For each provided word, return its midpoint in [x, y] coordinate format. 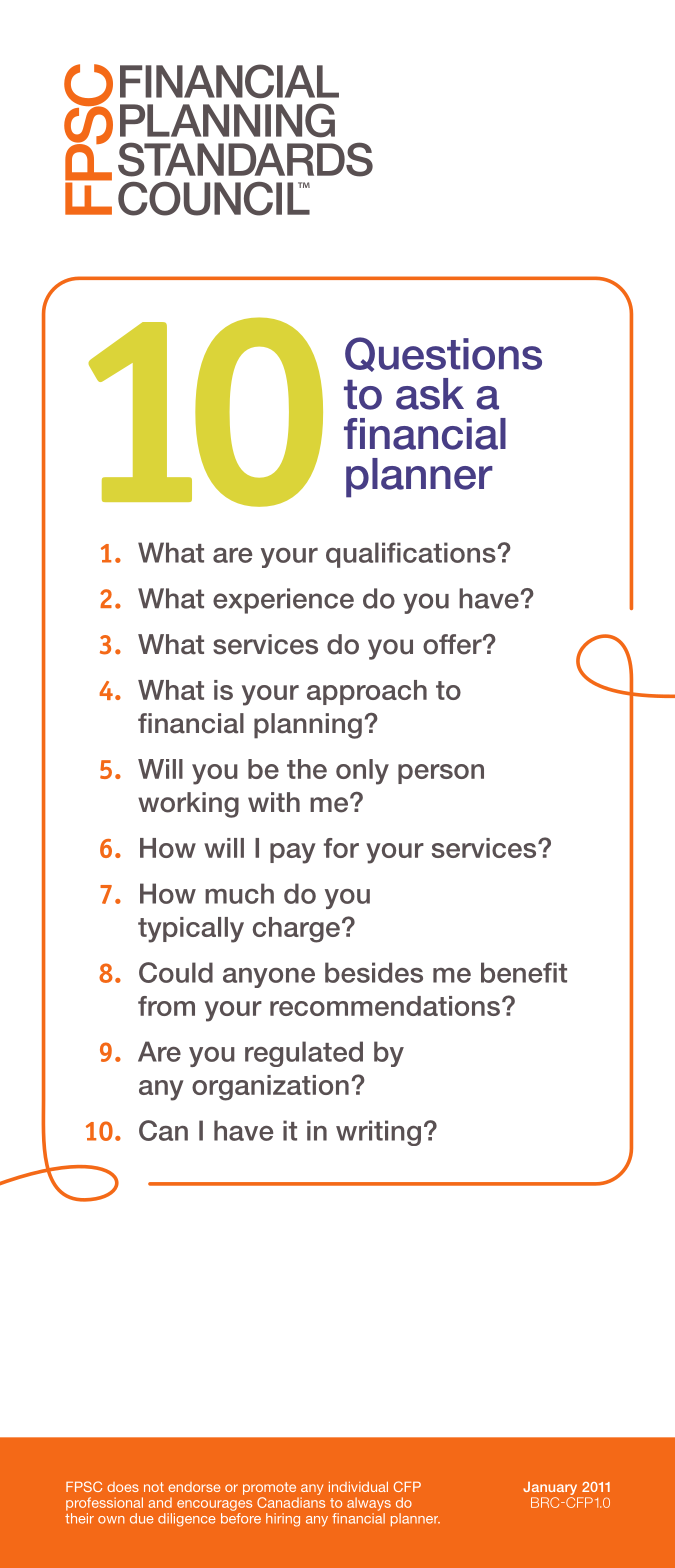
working [188, 805]
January [551, 1490]
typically [191, 930]
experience [283, 601]
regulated [304, 1054]
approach [367, 692]
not [154, 1487]
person [441, 774]
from [166, 1006]
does [123, 1487]
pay [293, 853]
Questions [443, 354]
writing [378, 1133]
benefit [524, 972]
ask [430, 394]
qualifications [412, 555]
